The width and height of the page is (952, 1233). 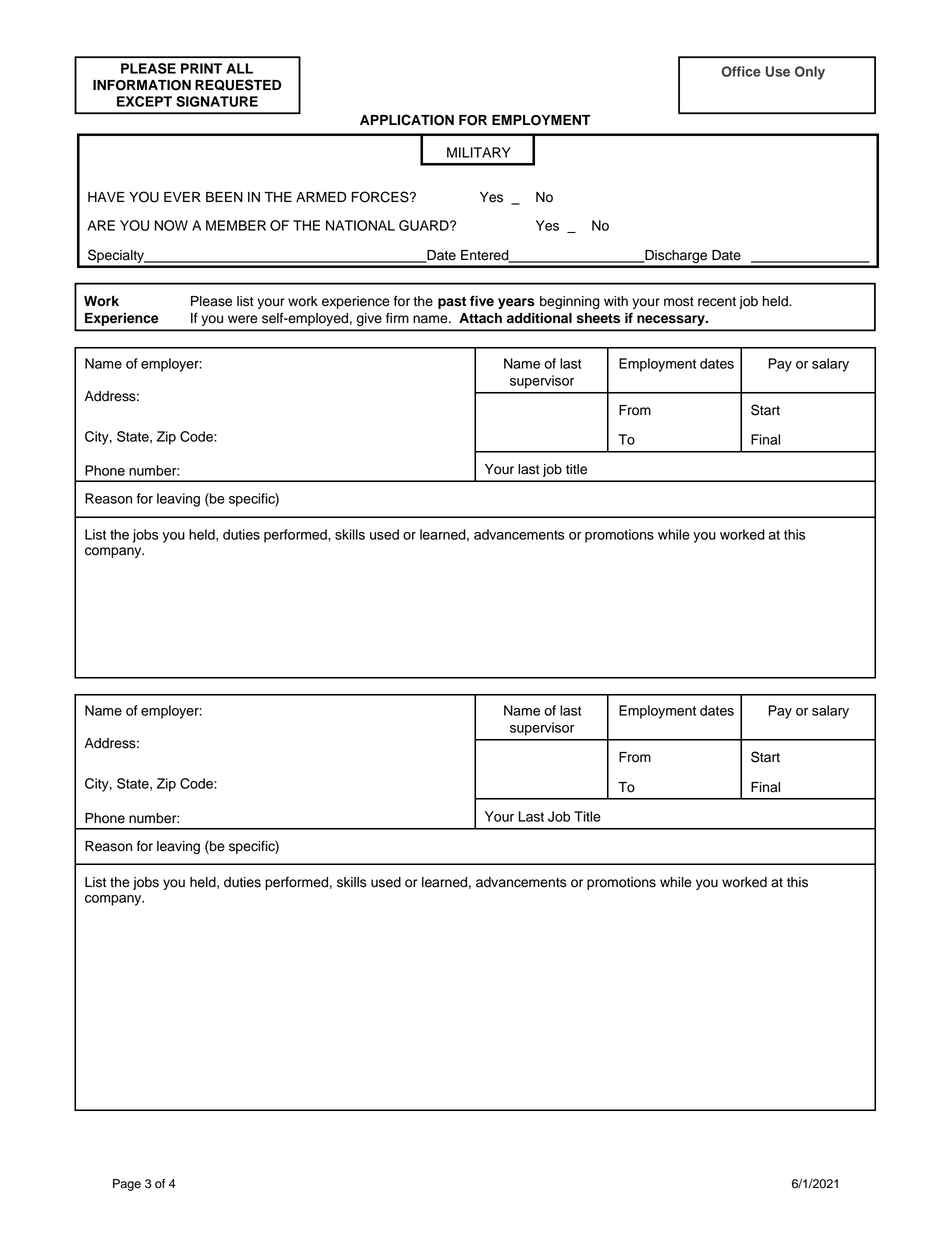 I want to click on SIGNATURE, so click(x=217, y=101).
